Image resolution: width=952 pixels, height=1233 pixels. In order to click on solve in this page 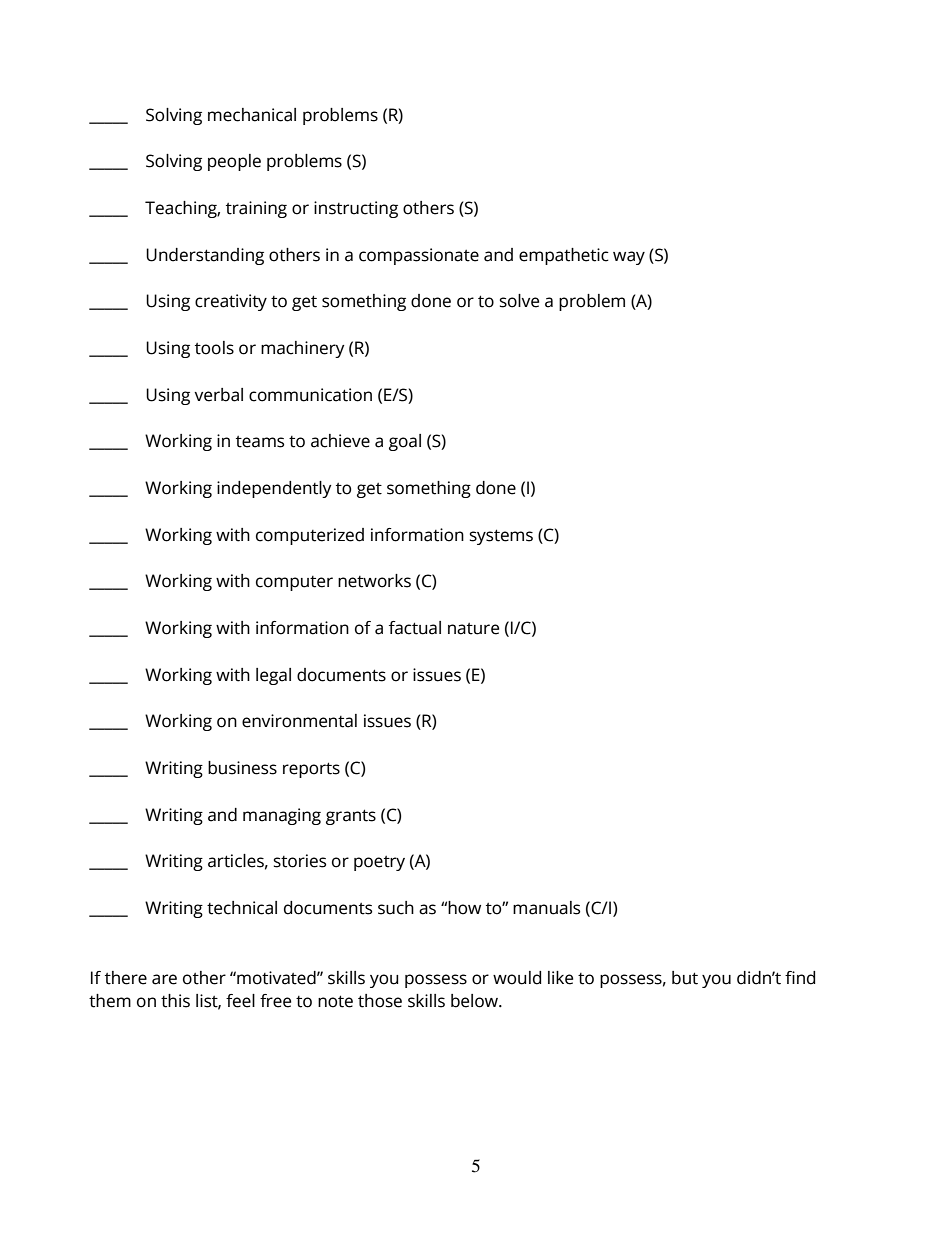, I will do `click(519, 301)`.
